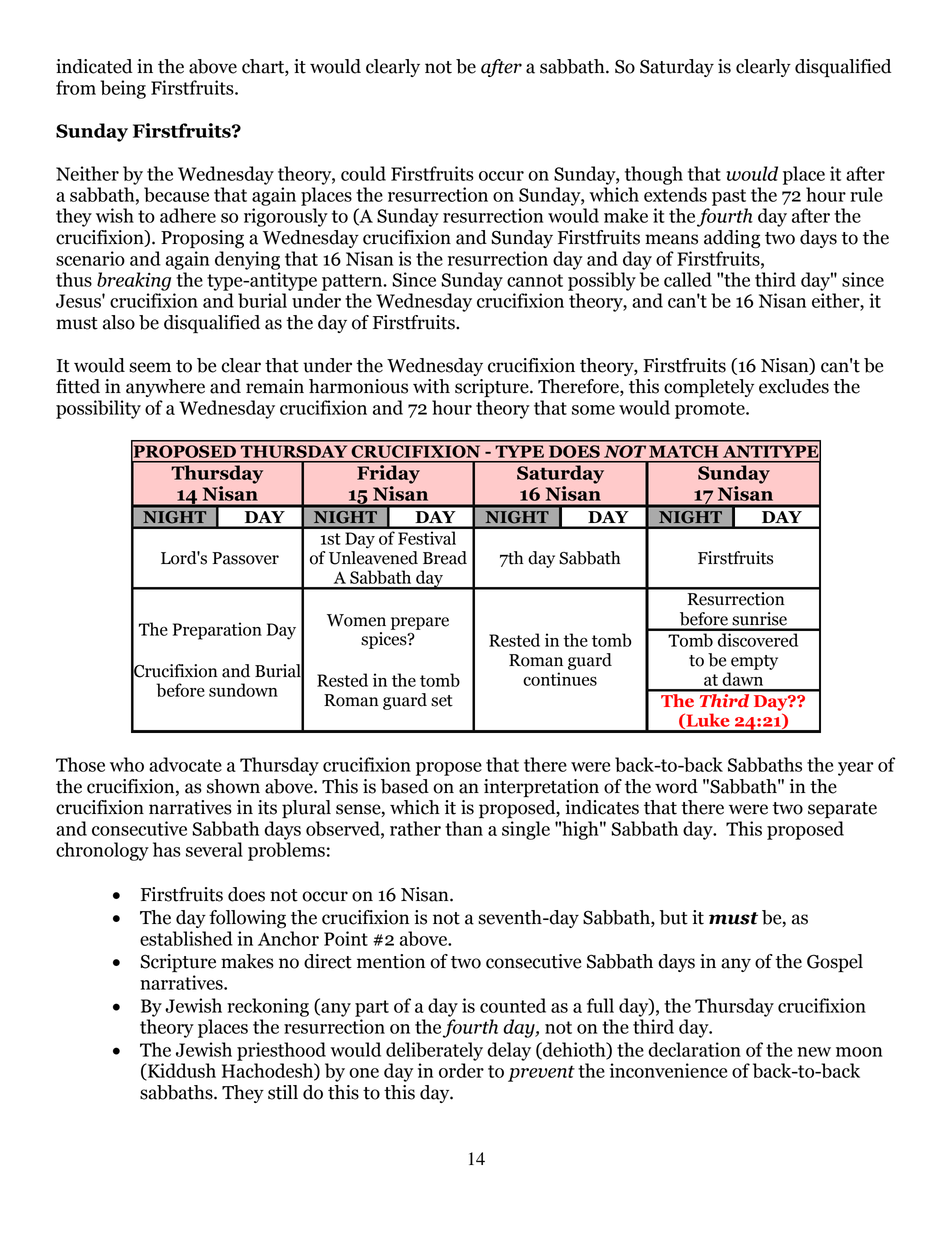  What do you see at coordinates (759, 619) in the page?
I see `sunrise` at bounding box center [759, 619].
